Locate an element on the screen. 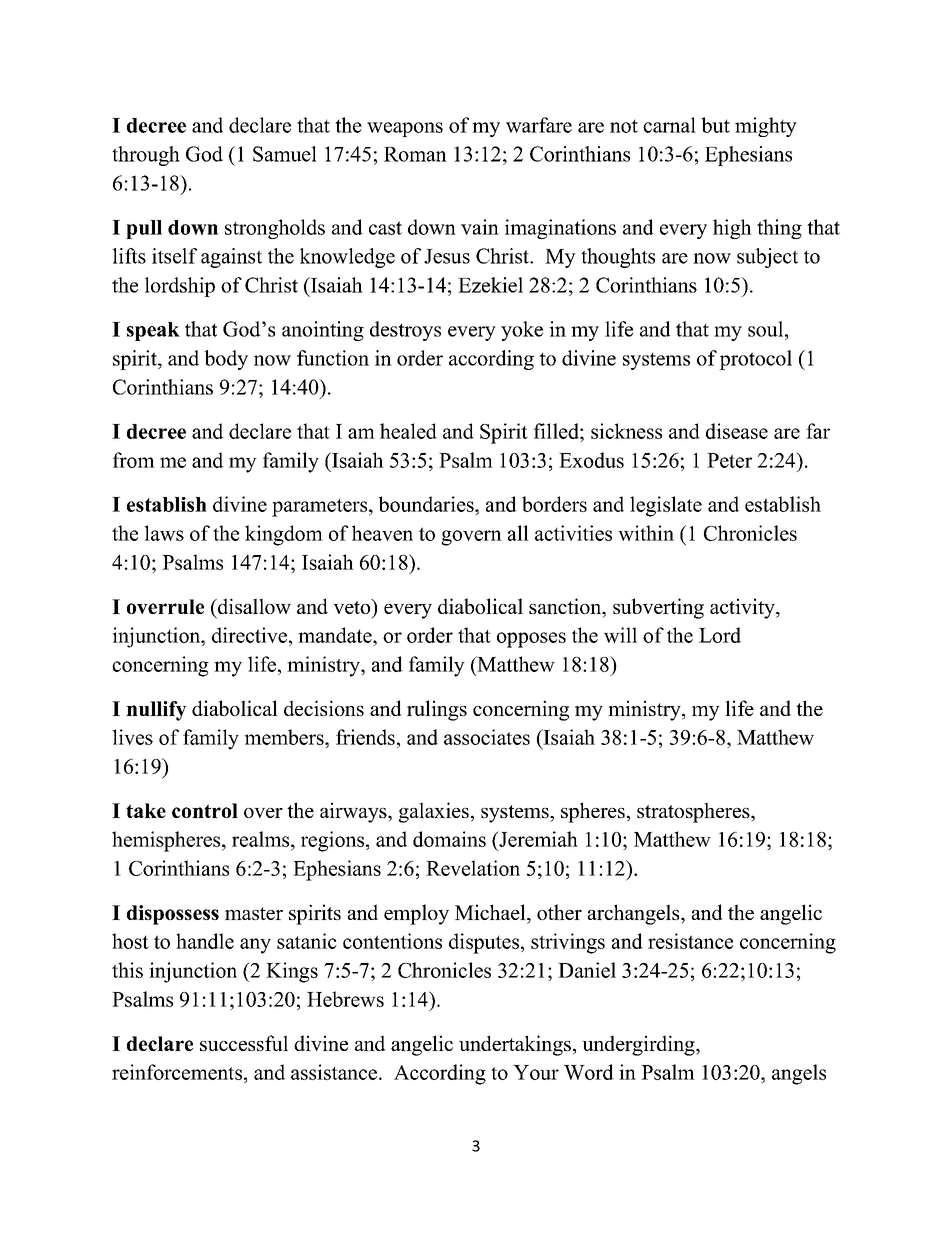 This screenshot has width=952, height=1233. nullify is located at coordinates (156, 711).
